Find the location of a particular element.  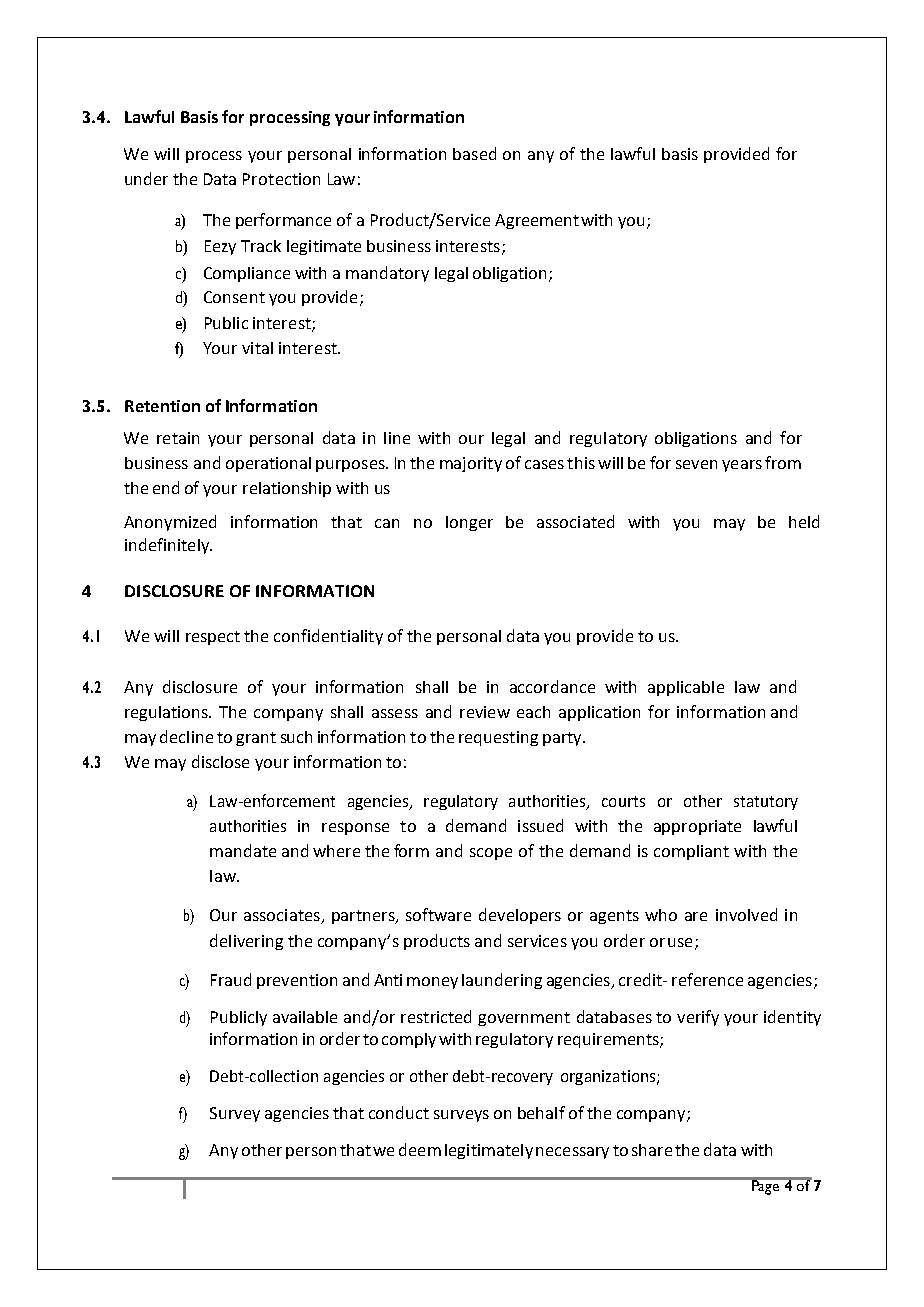

based is located at coordinates (474, 153).
